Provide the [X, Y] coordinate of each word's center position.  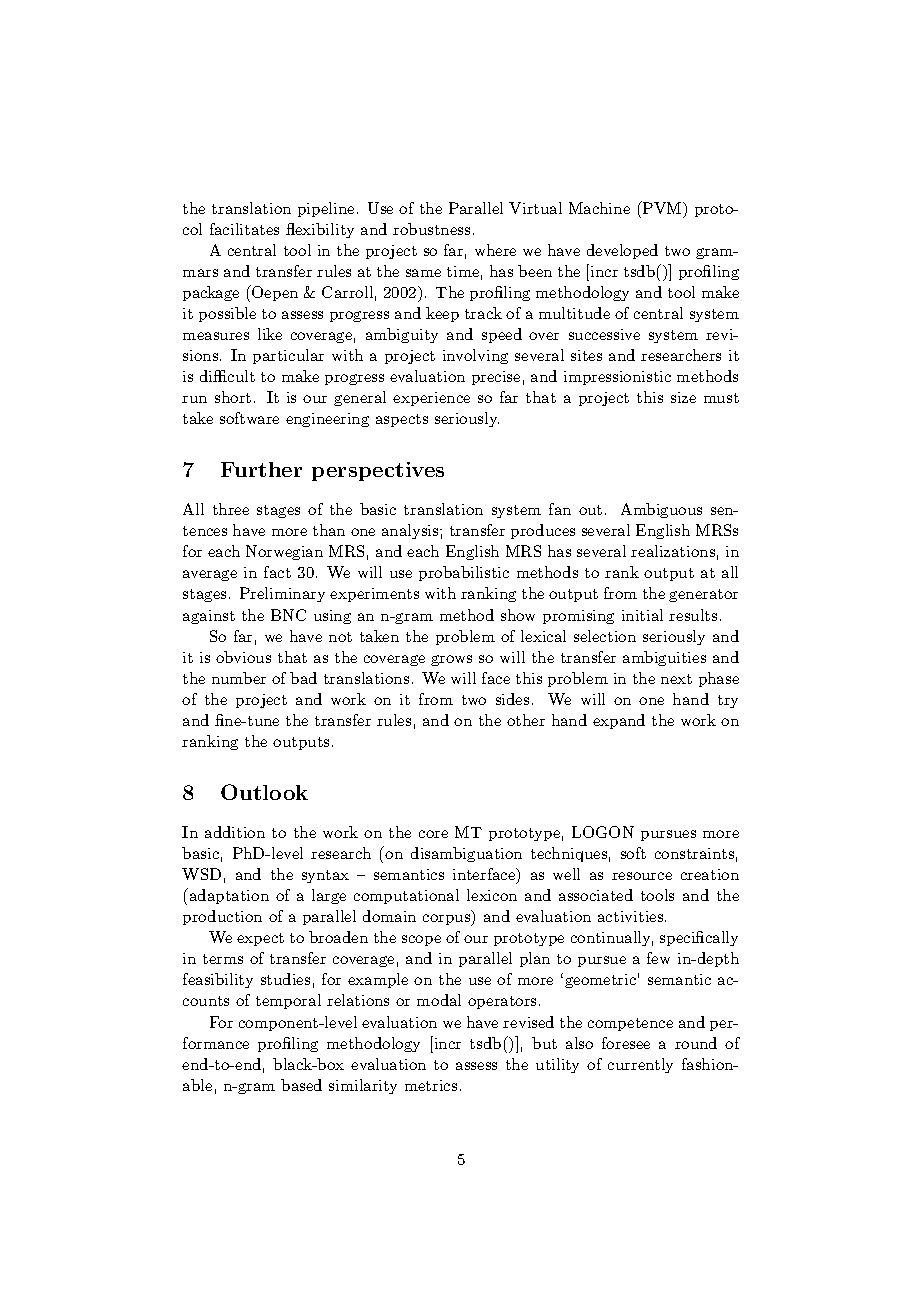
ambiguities [664, 658]
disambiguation [466, 854]
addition [235, 832]
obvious [243, 657]
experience [431, 399]
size [683, 397]
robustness [431, 229]
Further [261, 469]
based [301, 1085]
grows [451, 660]
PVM [662, 207]
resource [642, 876]
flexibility [320, 230]
